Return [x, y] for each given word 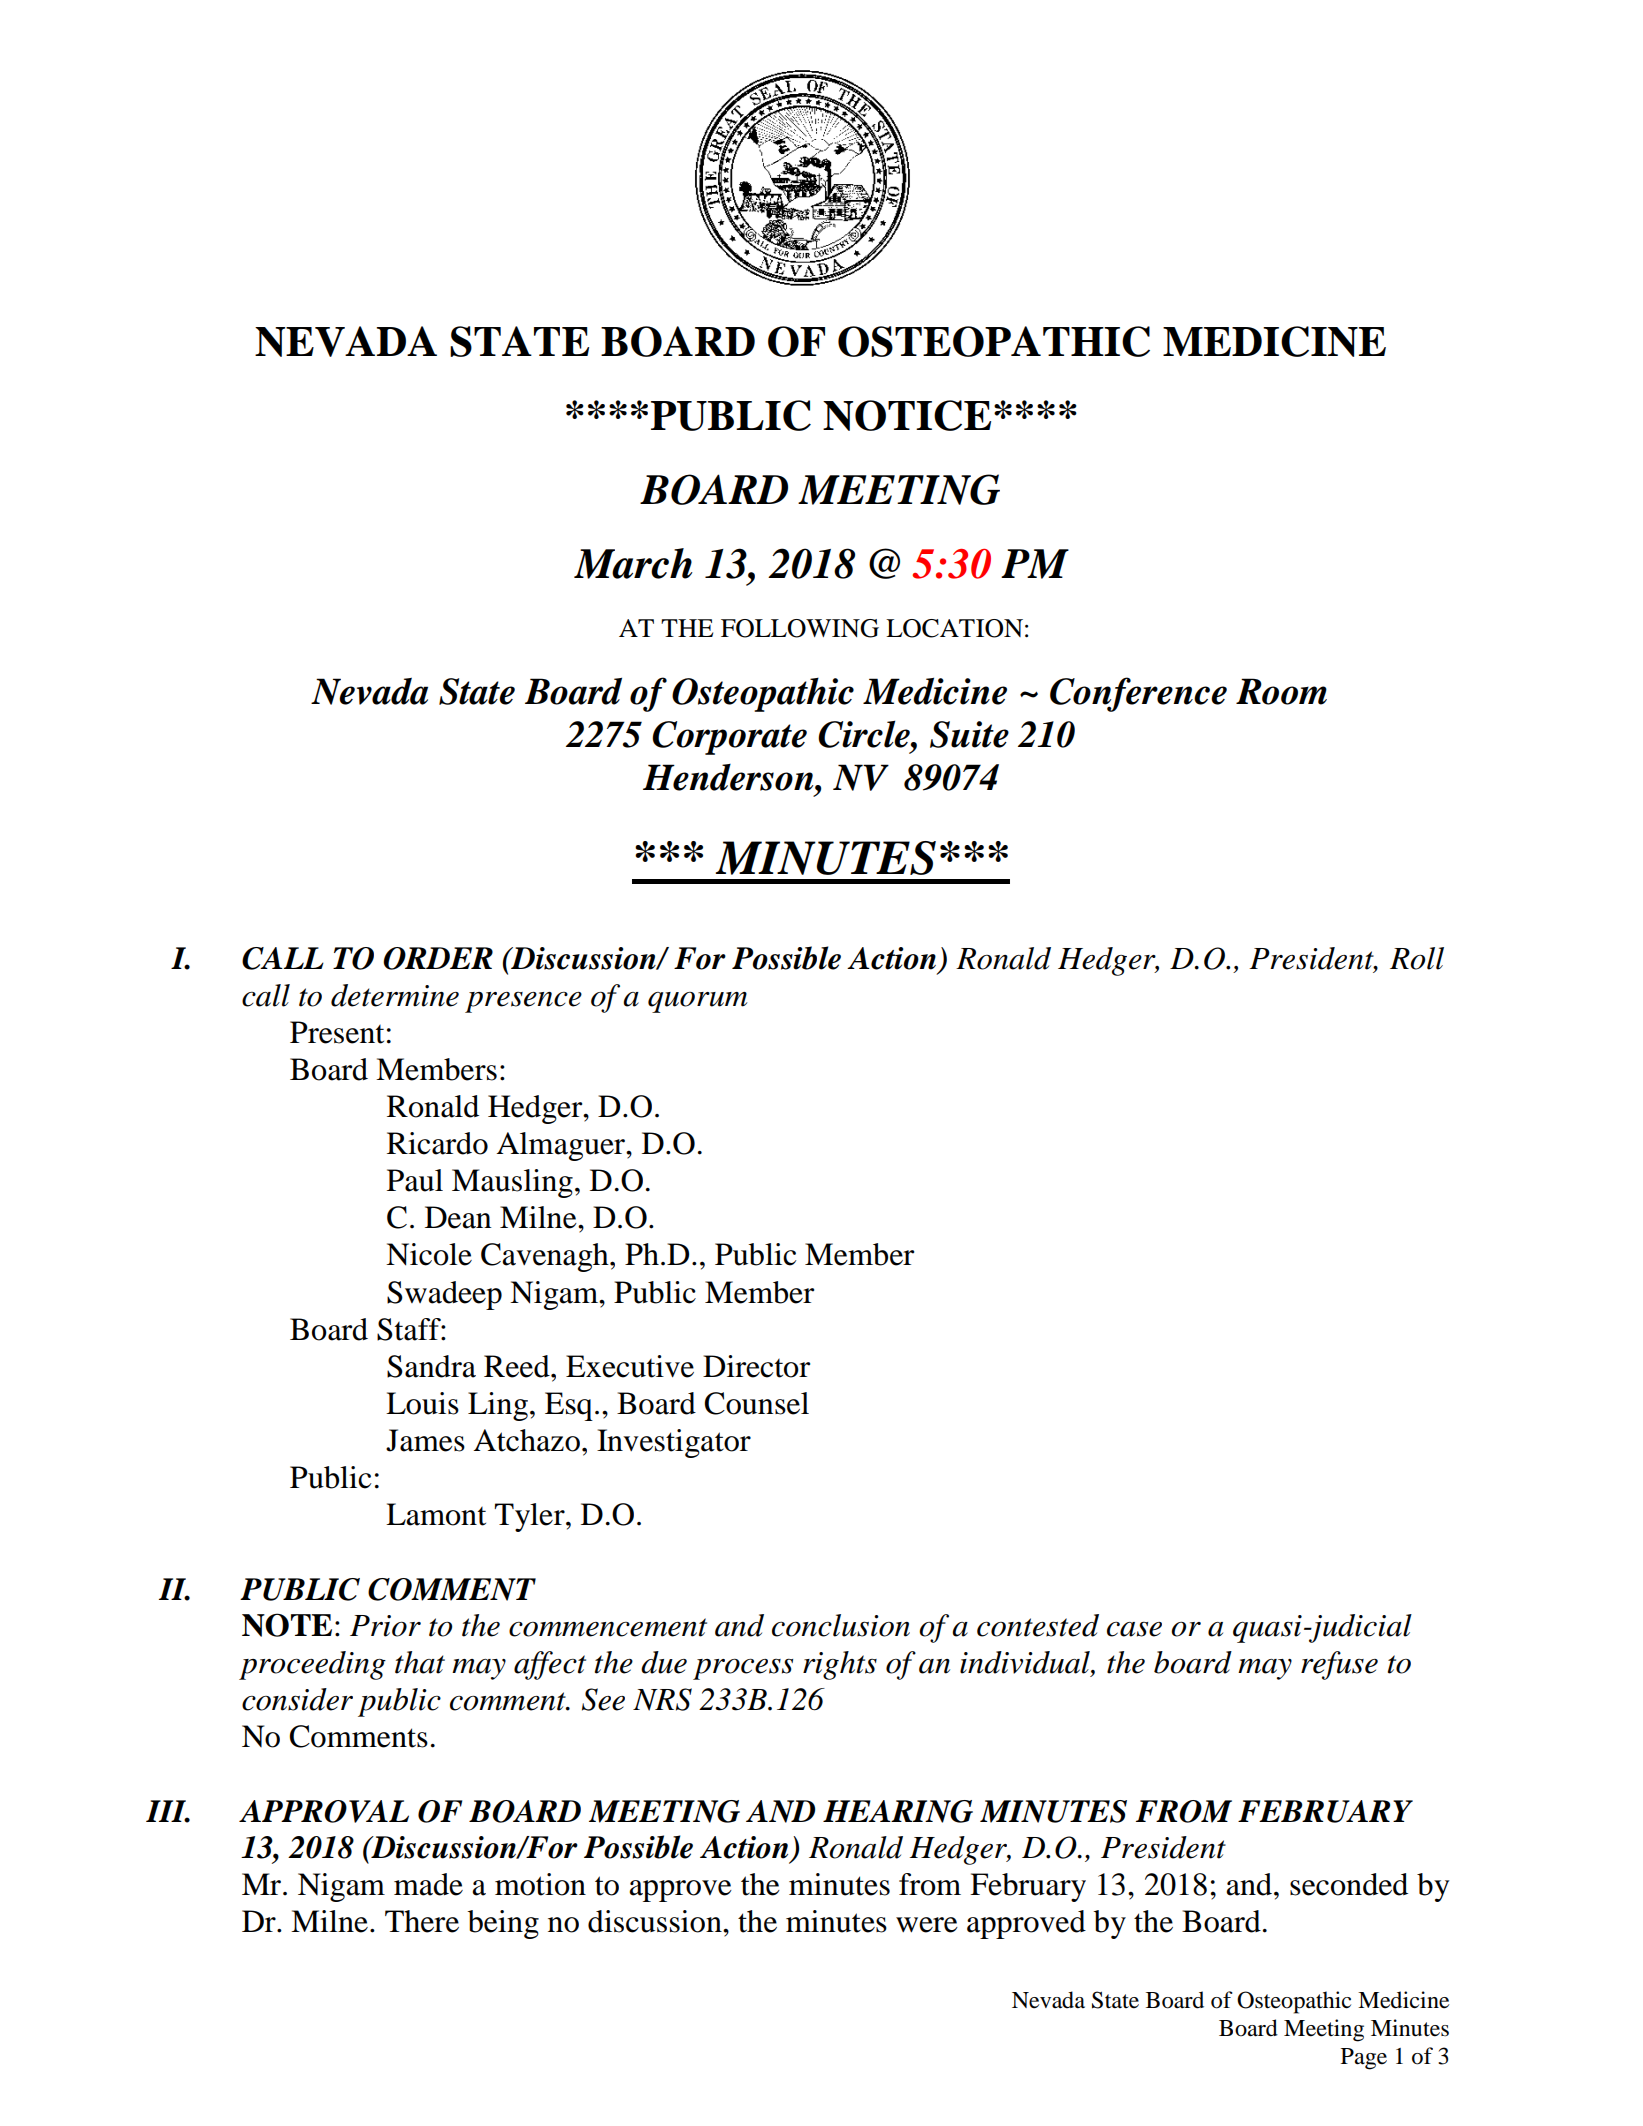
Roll [1417, 958]
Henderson [729, 777]
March [633, 563]
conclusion [841, 1625]
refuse [1339, 1665]
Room [1281, 691]
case [1134, 1629]
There [422, 1921]
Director [756, 1366]
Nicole [429, 1254]
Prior [385, 1626]
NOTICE [907, 415]
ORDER [438, 958]
